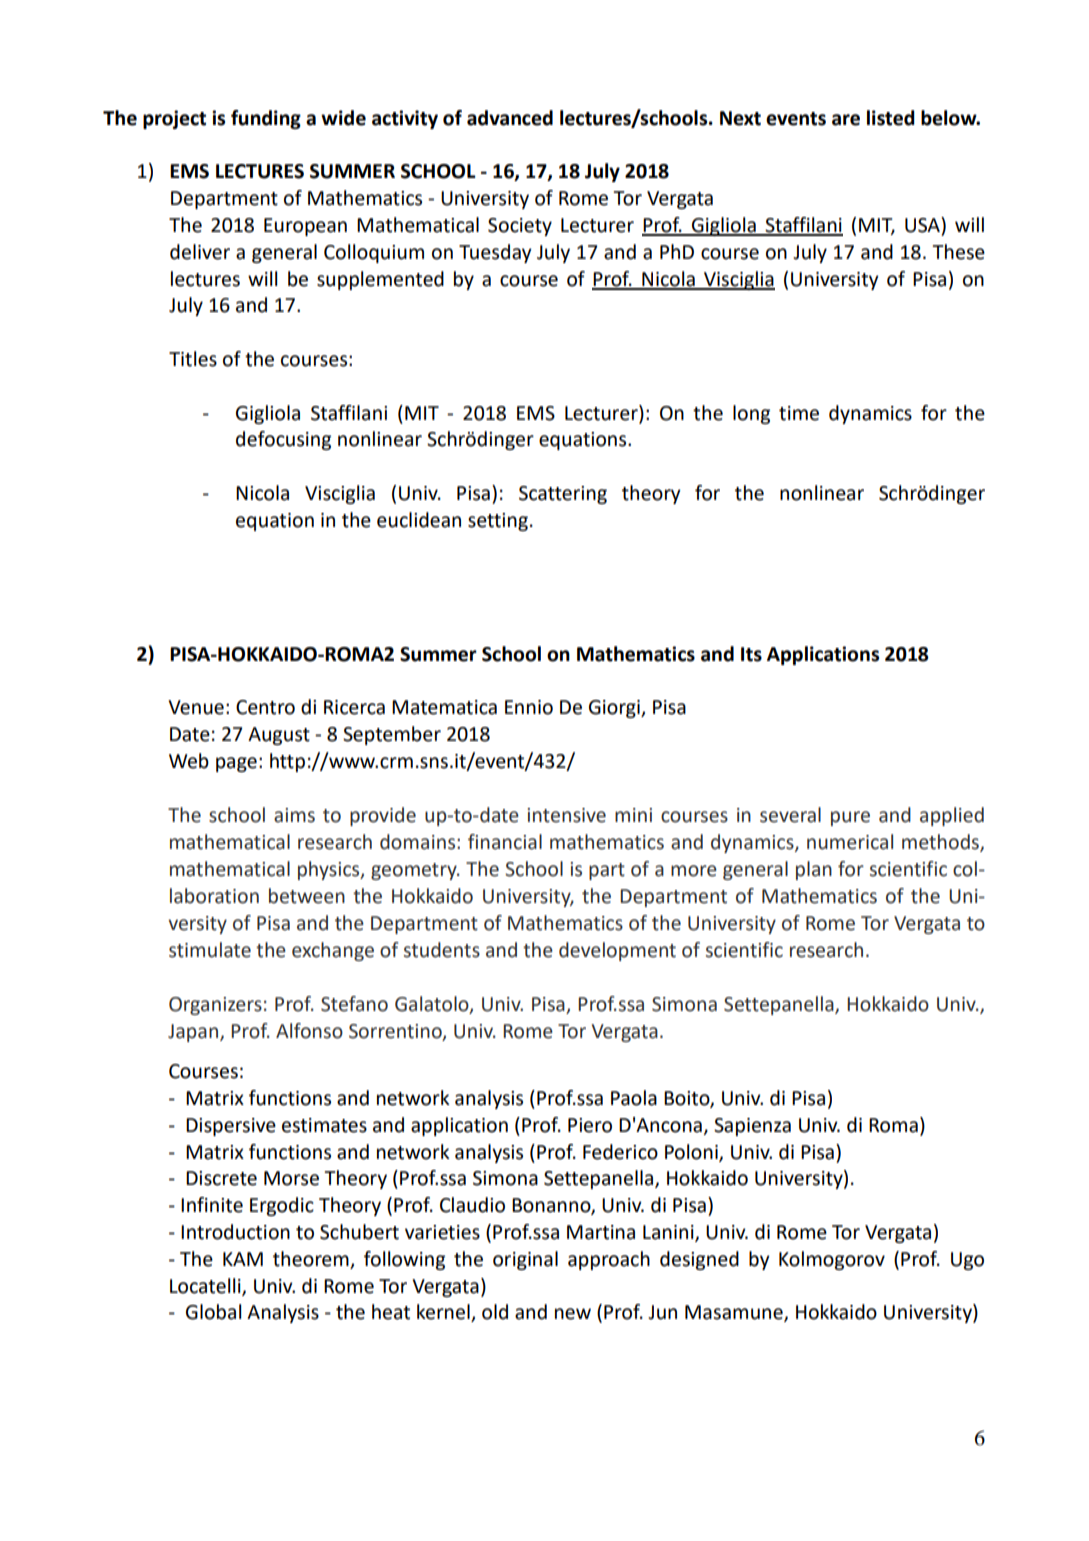 The height and width of the screenshot is (1541, 1089). Describe the element at coordinates (498, 522) in the screenshot. I see `setting` at that location.
